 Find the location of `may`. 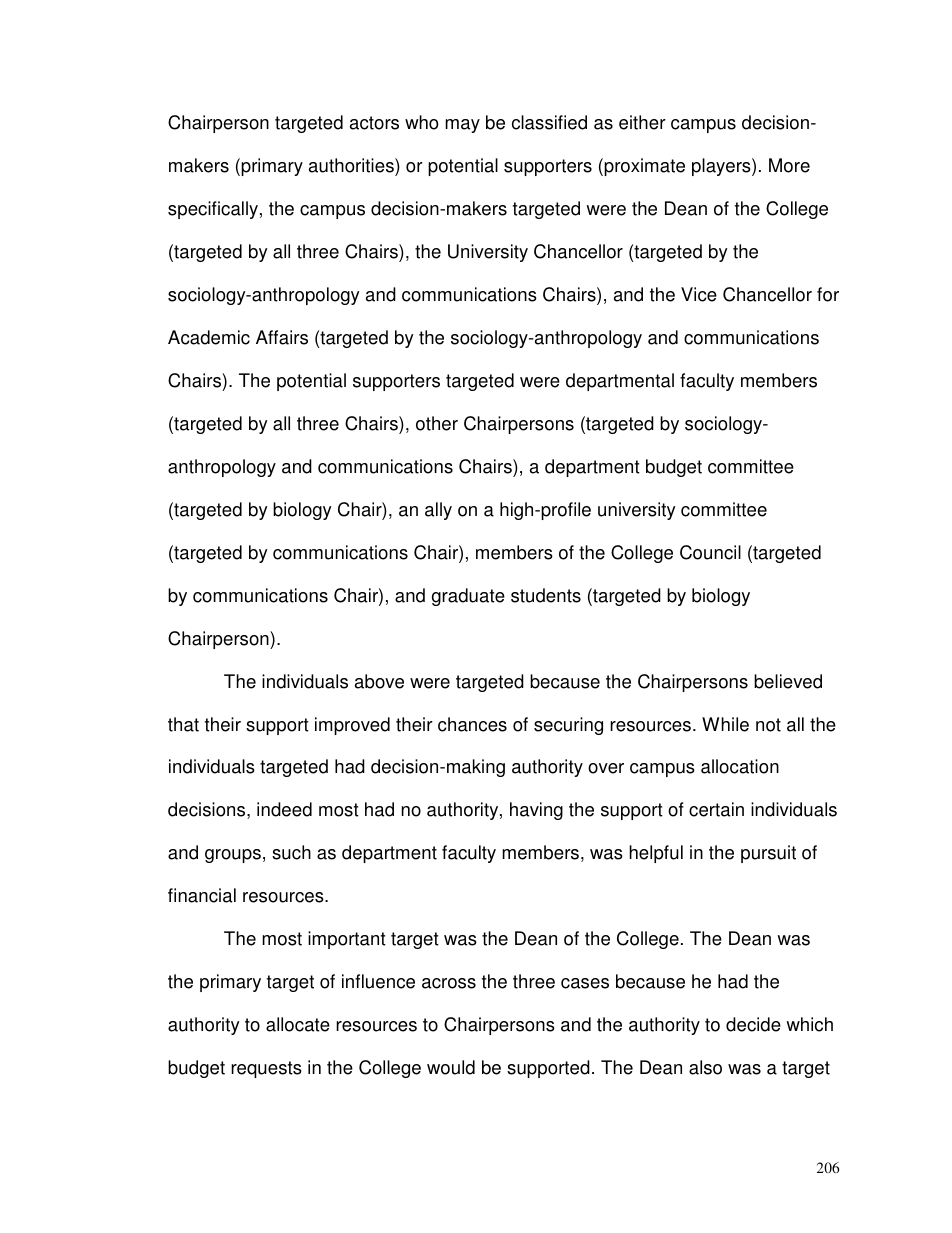

may is located at coordinates (462, 126).
